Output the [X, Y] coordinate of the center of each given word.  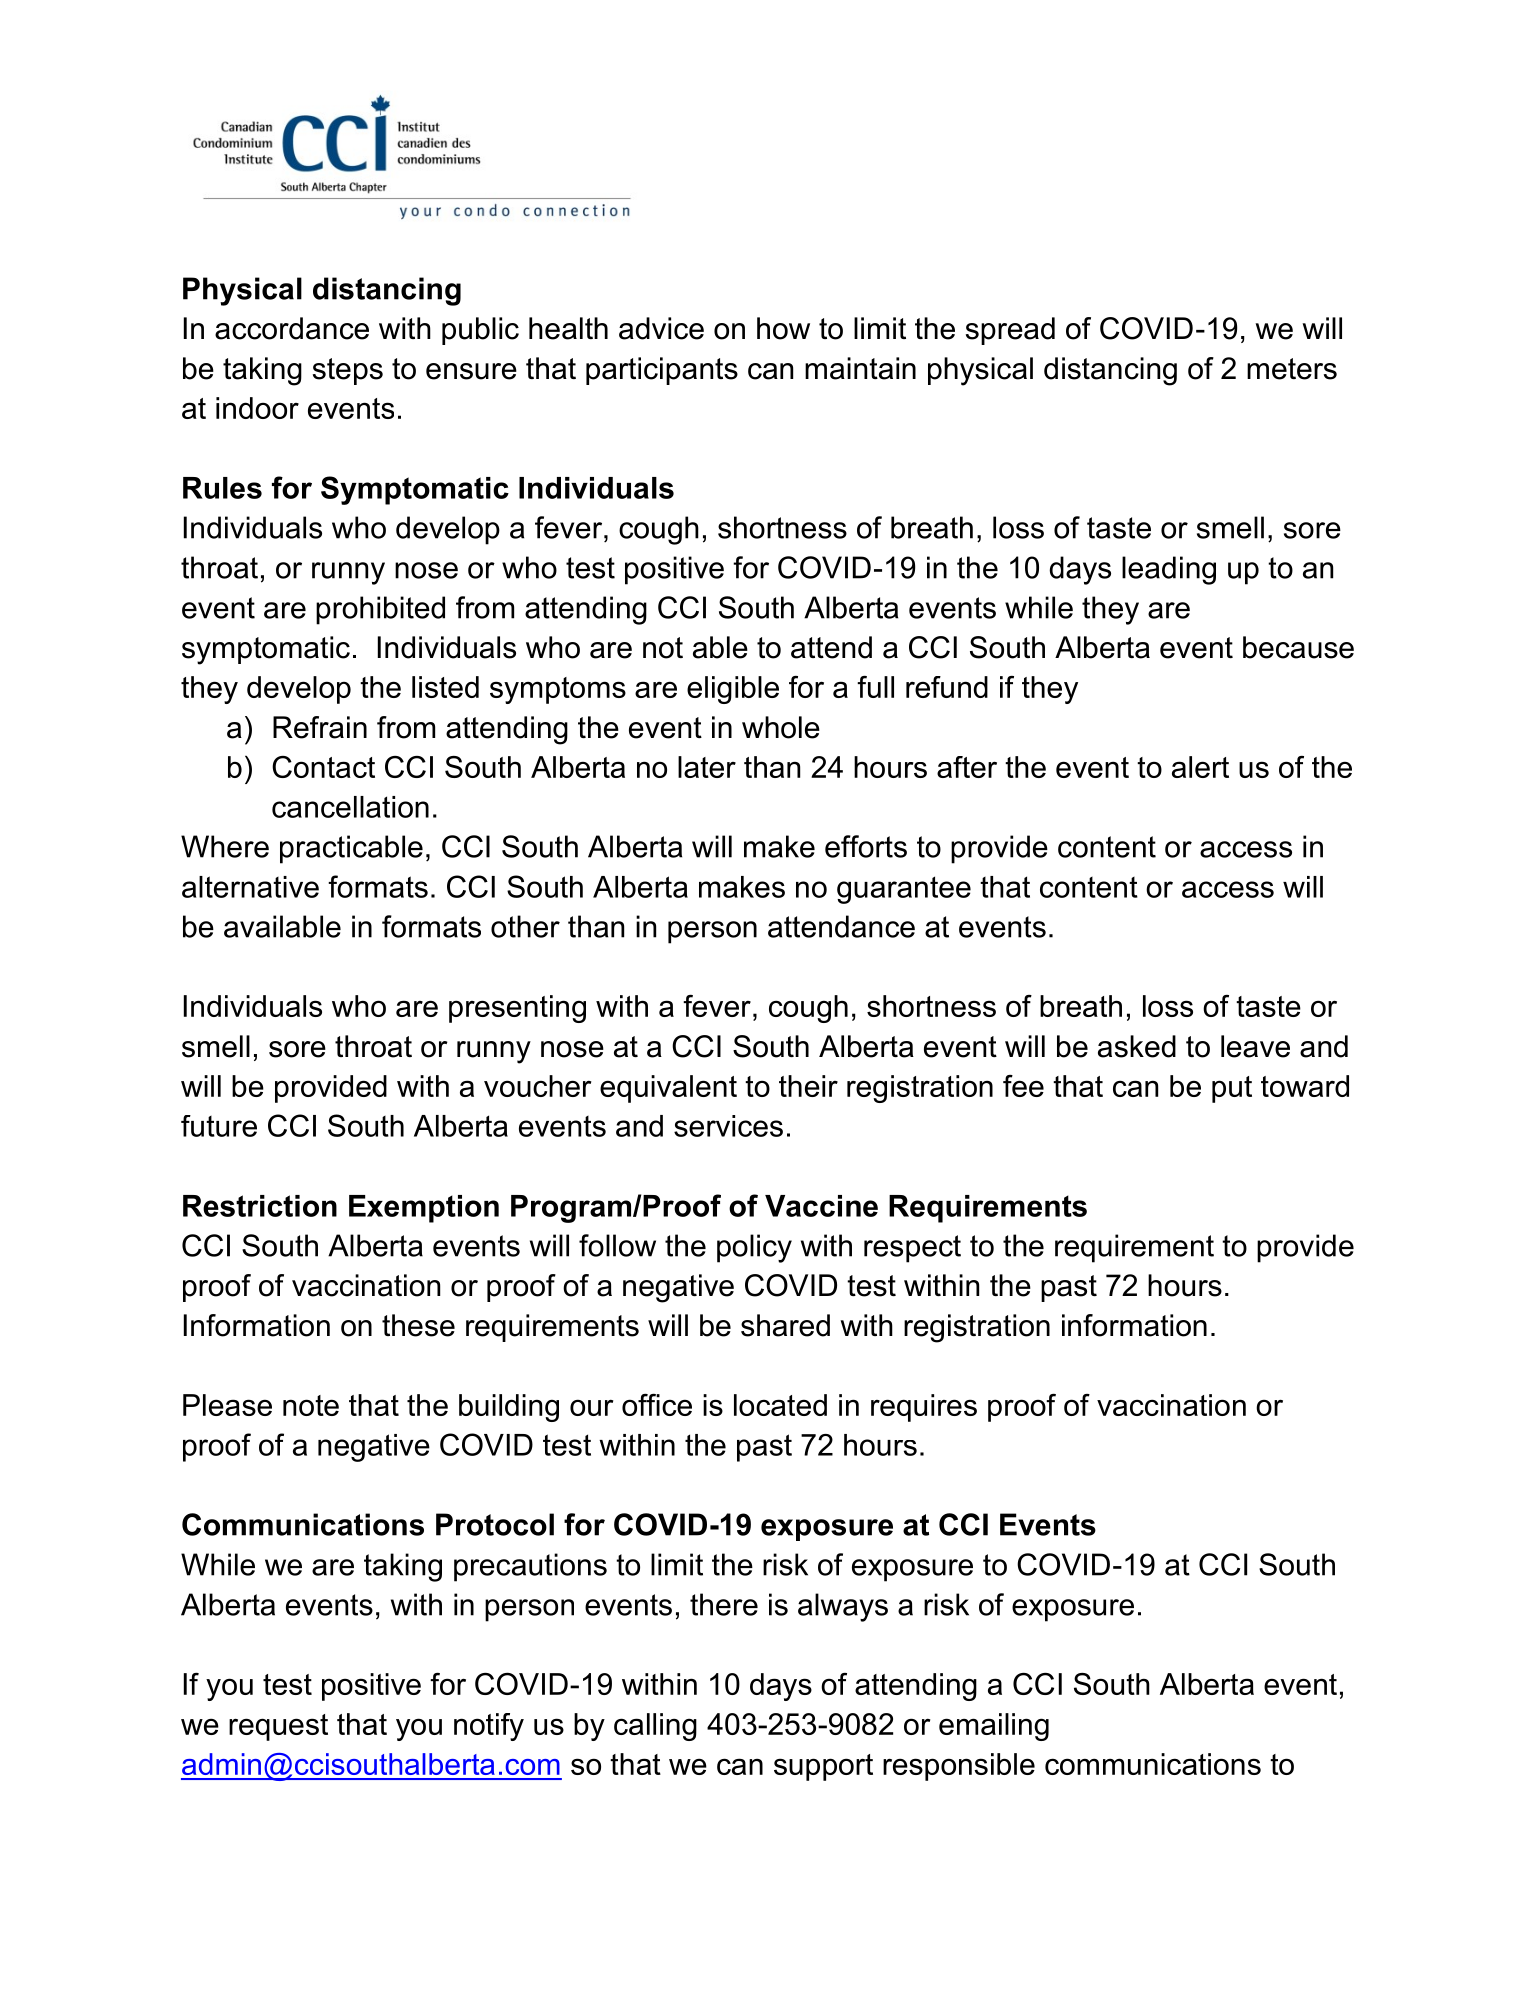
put [1232, 1089]
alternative [250, 887]
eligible [733, 690]
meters [1292, 369]
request [278, 1727]
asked [1137, 1046]
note [311, 1405]
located [780, 1405]
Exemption [424, 1209]
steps [348, 371]
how [783, 328]
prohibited [380, 610]
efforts [866, 846]
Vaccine [821, 1206]
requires [924, 1408]
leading [1169, 570]
